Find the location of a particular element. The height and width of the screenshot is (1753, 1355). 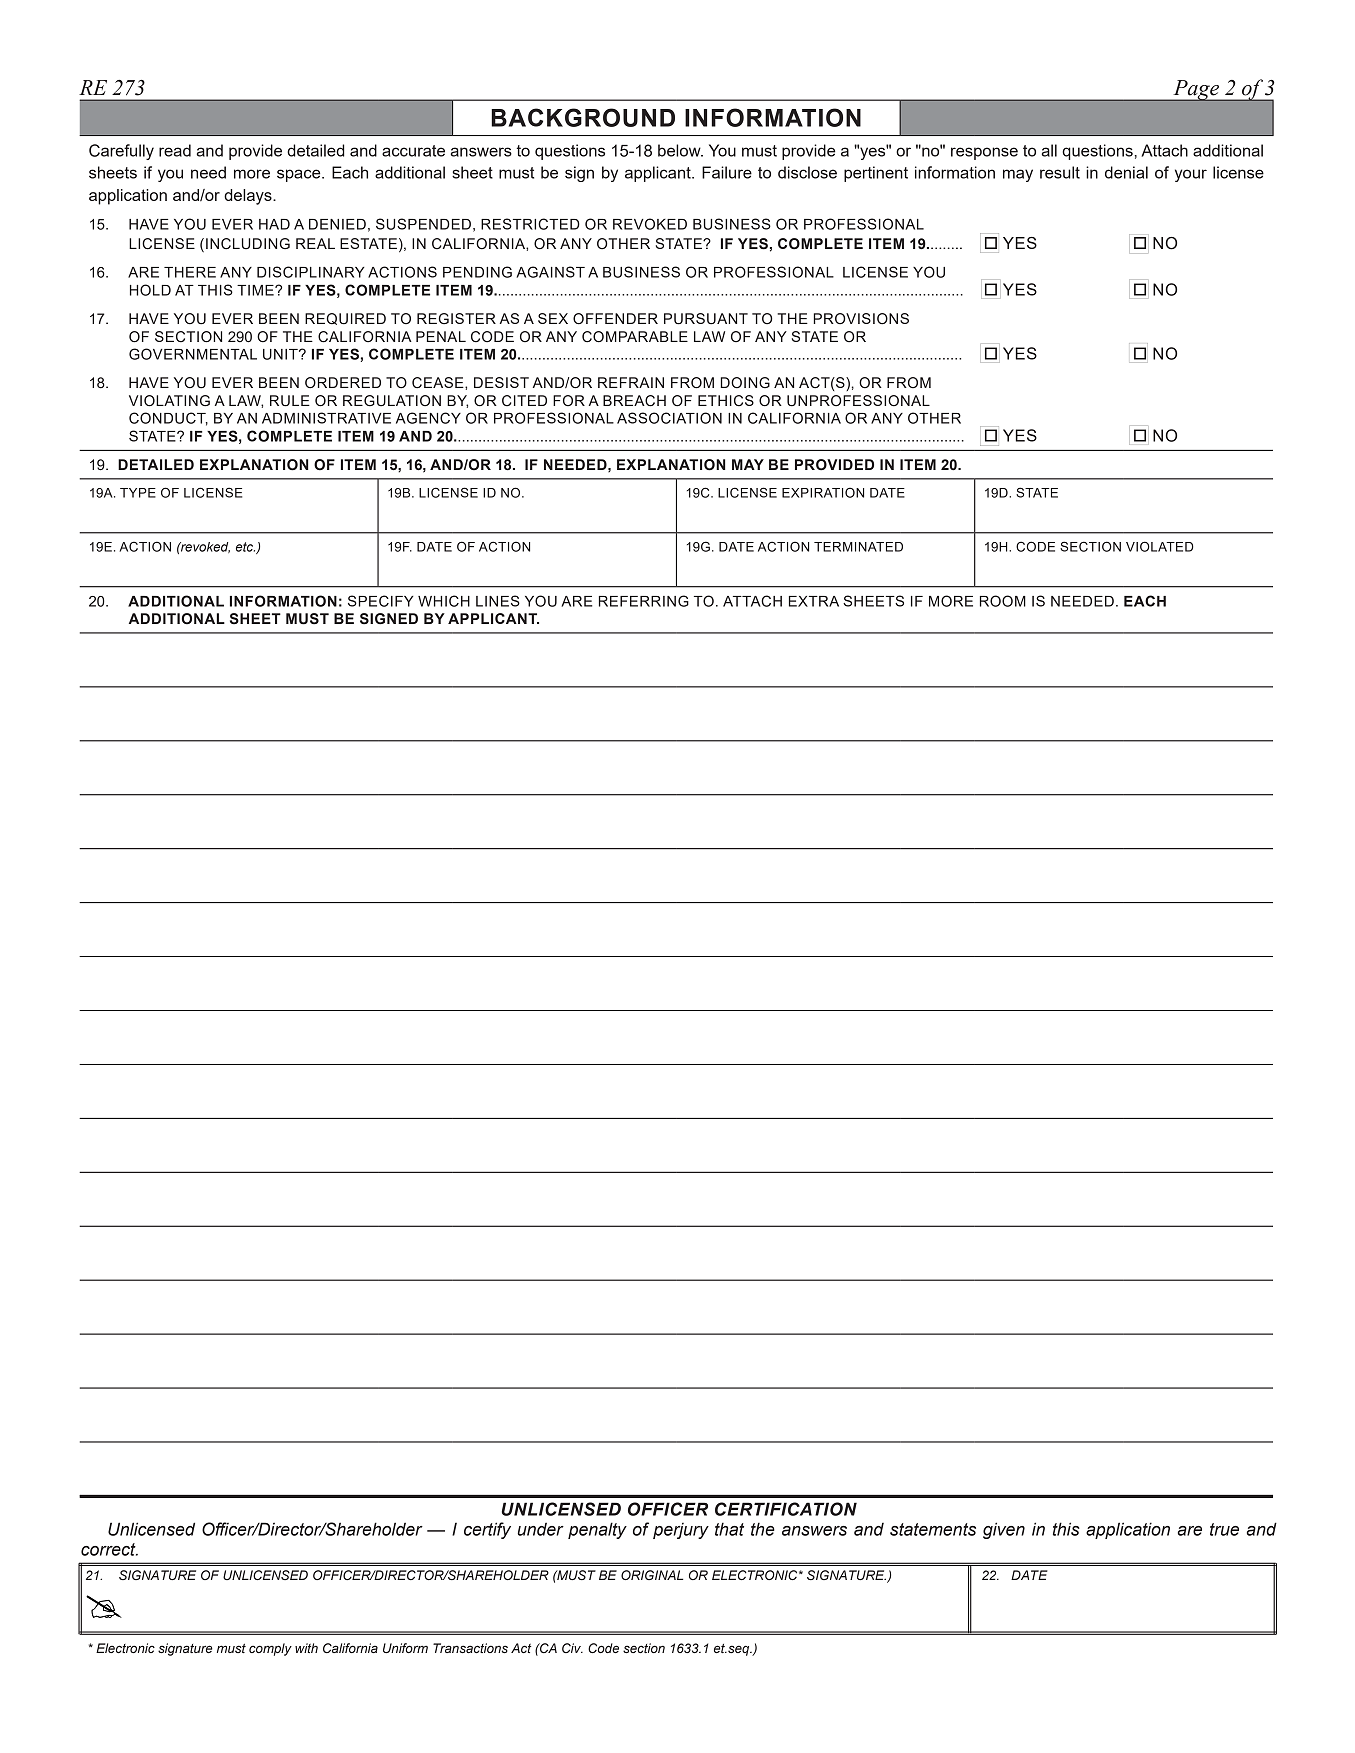

given is located at coordinates (1004, 1530).
